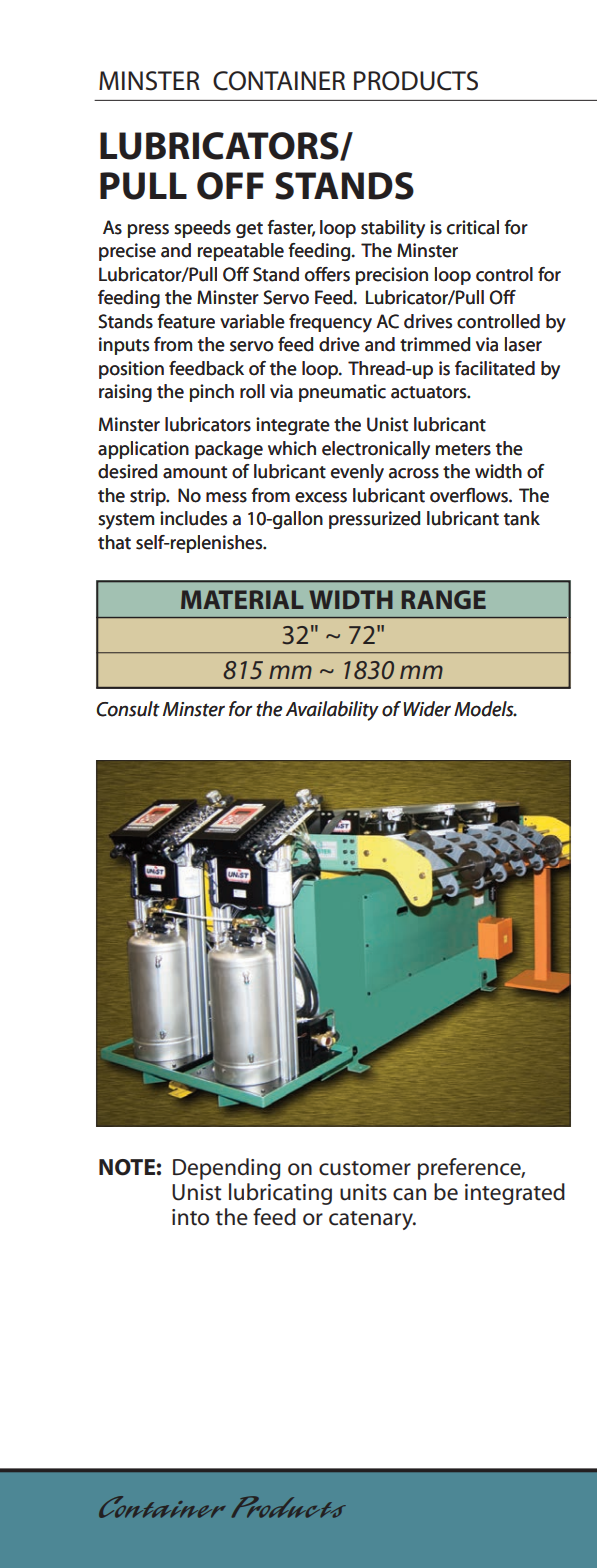 The width and height of the screenshot is (597, 1568). I want to click on into, so click(190, 1217).
